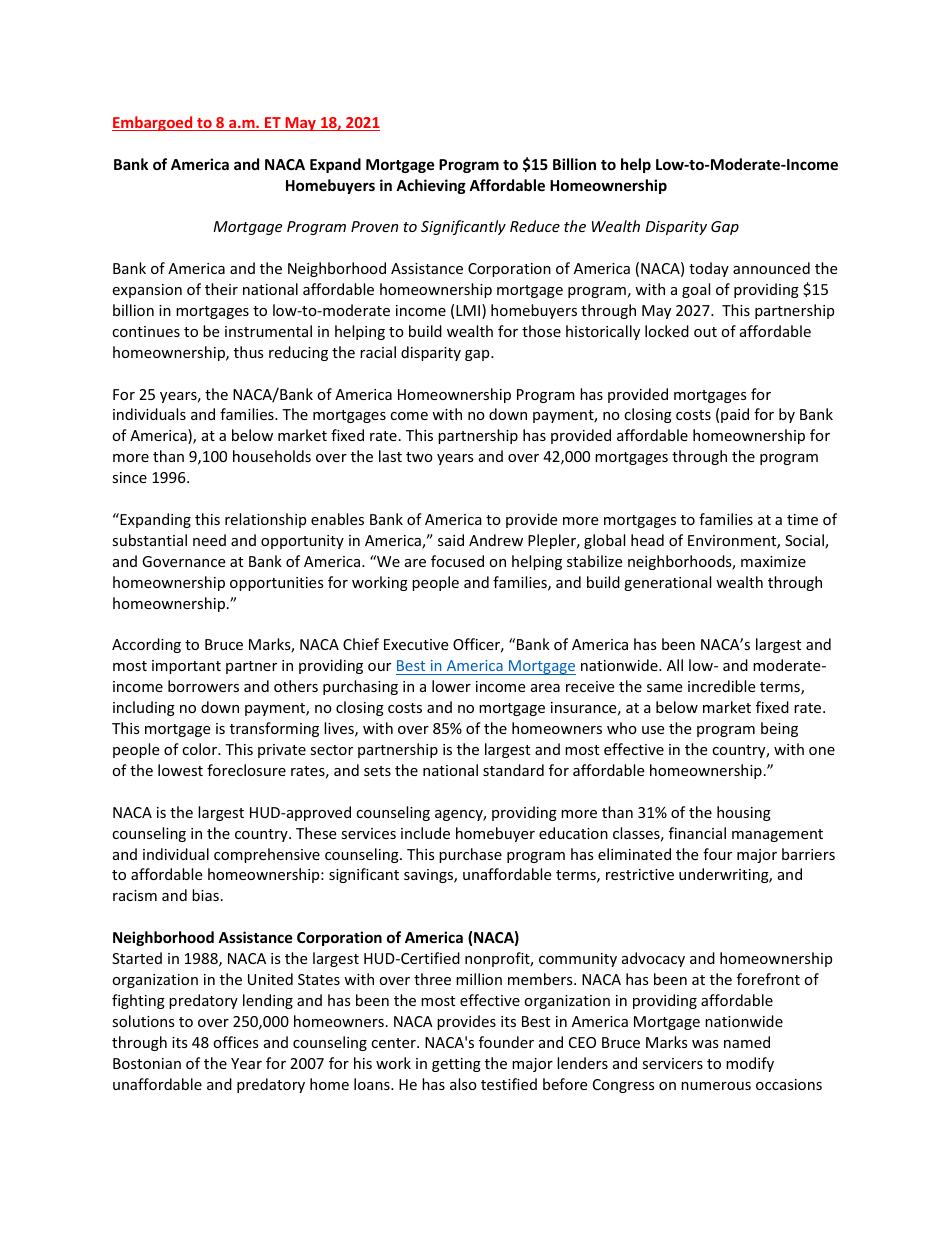 The image size is (952, 1233). I want to click on Achieving, so click(431, 186).
